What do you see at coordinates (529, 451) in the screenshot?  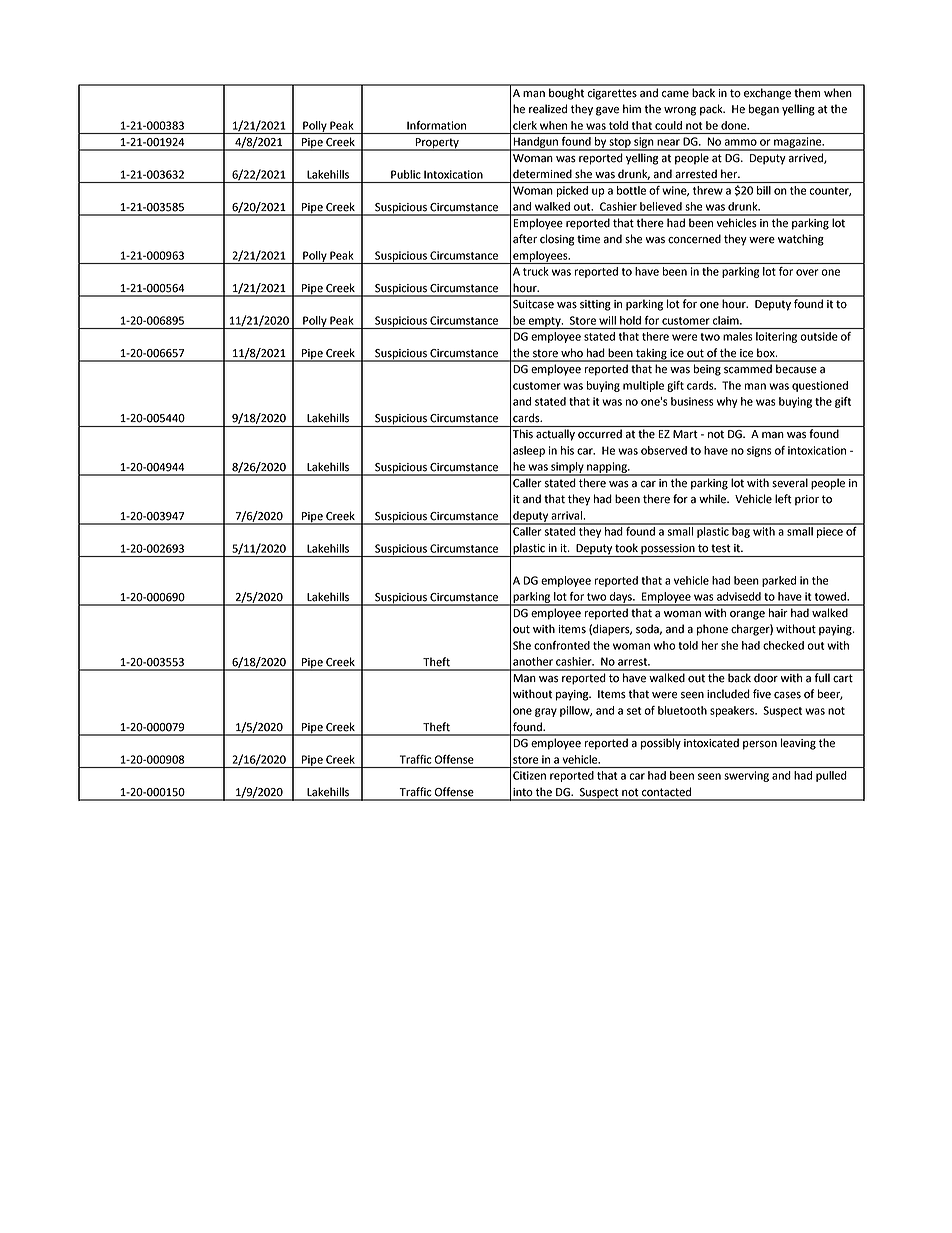 I see `asleep` at bounding box center [529, 451].
